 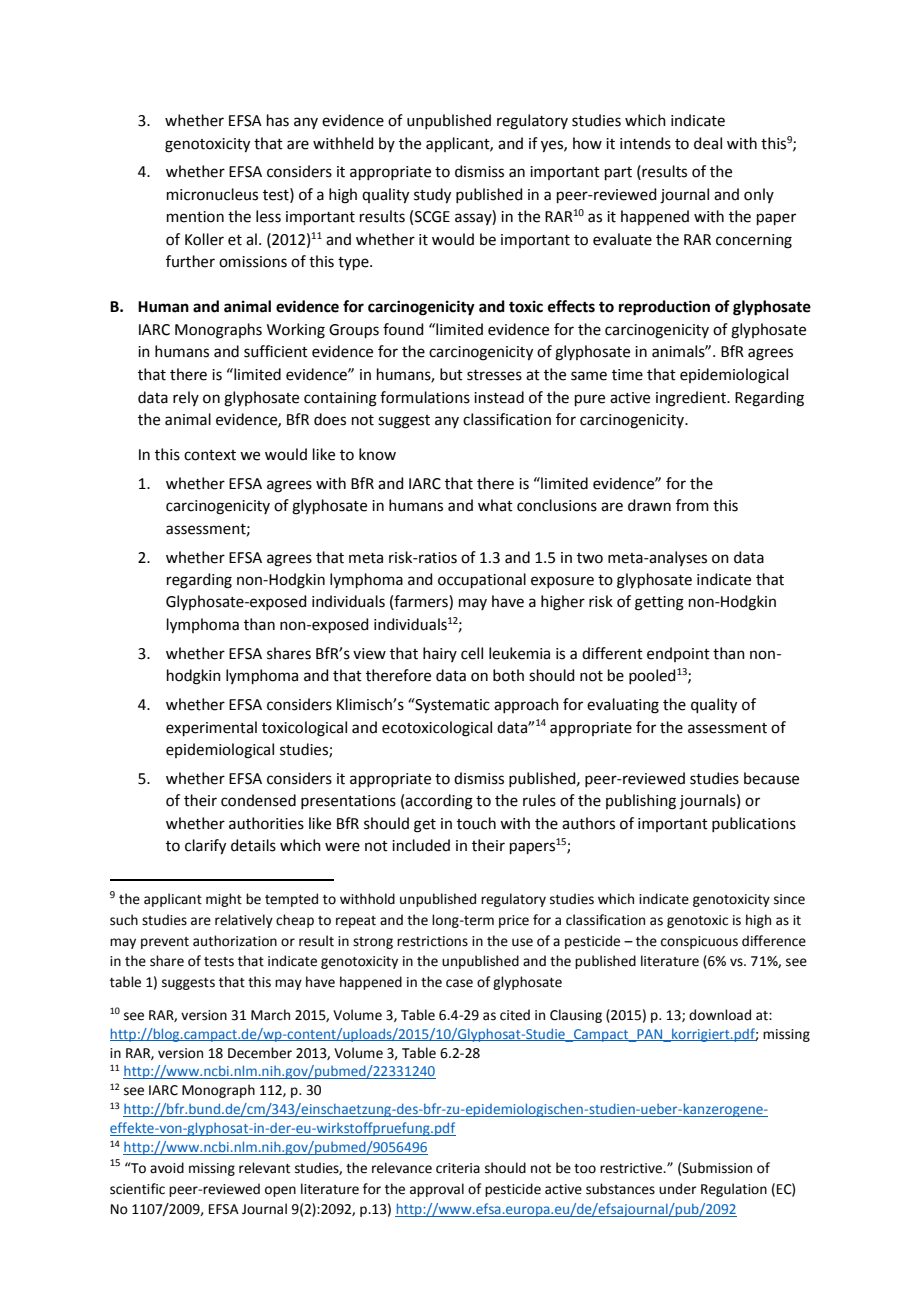 What do you see at coordinates (224, 900) in the screenshot?
I see `might` at bounding box center [224, 900].
